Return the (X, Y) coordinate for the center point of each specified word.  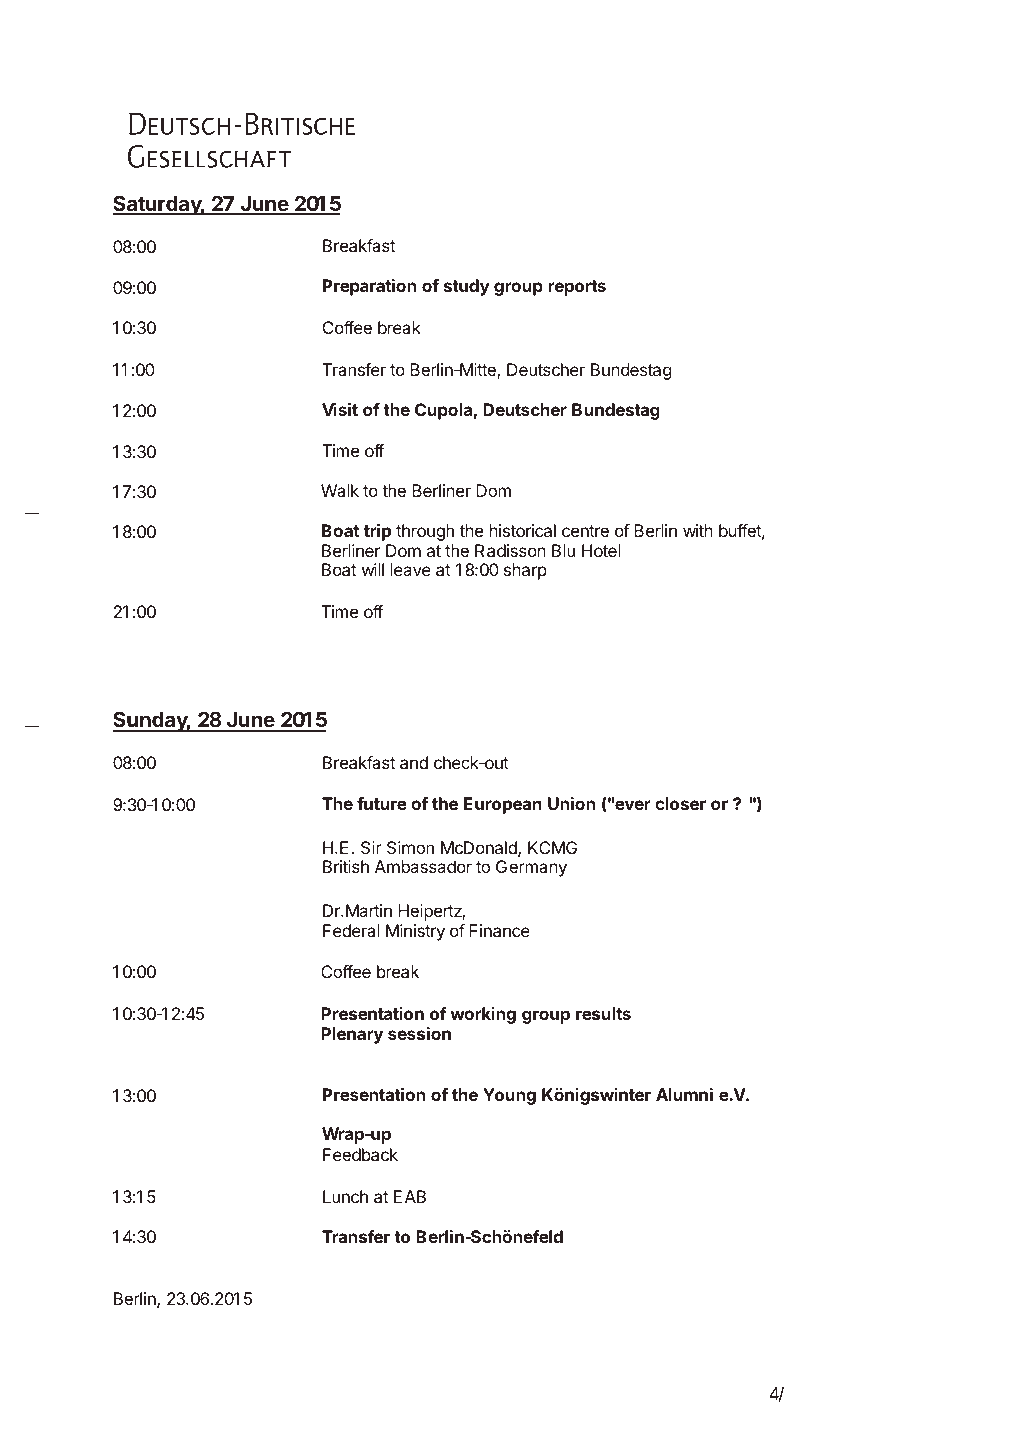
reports (577, 288)
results (603, 1013)
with (698, 530)
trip (377, 532)
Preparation (369, 287)
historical (523, 530)
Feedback (360, 1154)
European (503, 805)
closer (680, 803)
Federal (351, 930)
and (414, 762)
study (467, 287)
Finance (499, 930)
